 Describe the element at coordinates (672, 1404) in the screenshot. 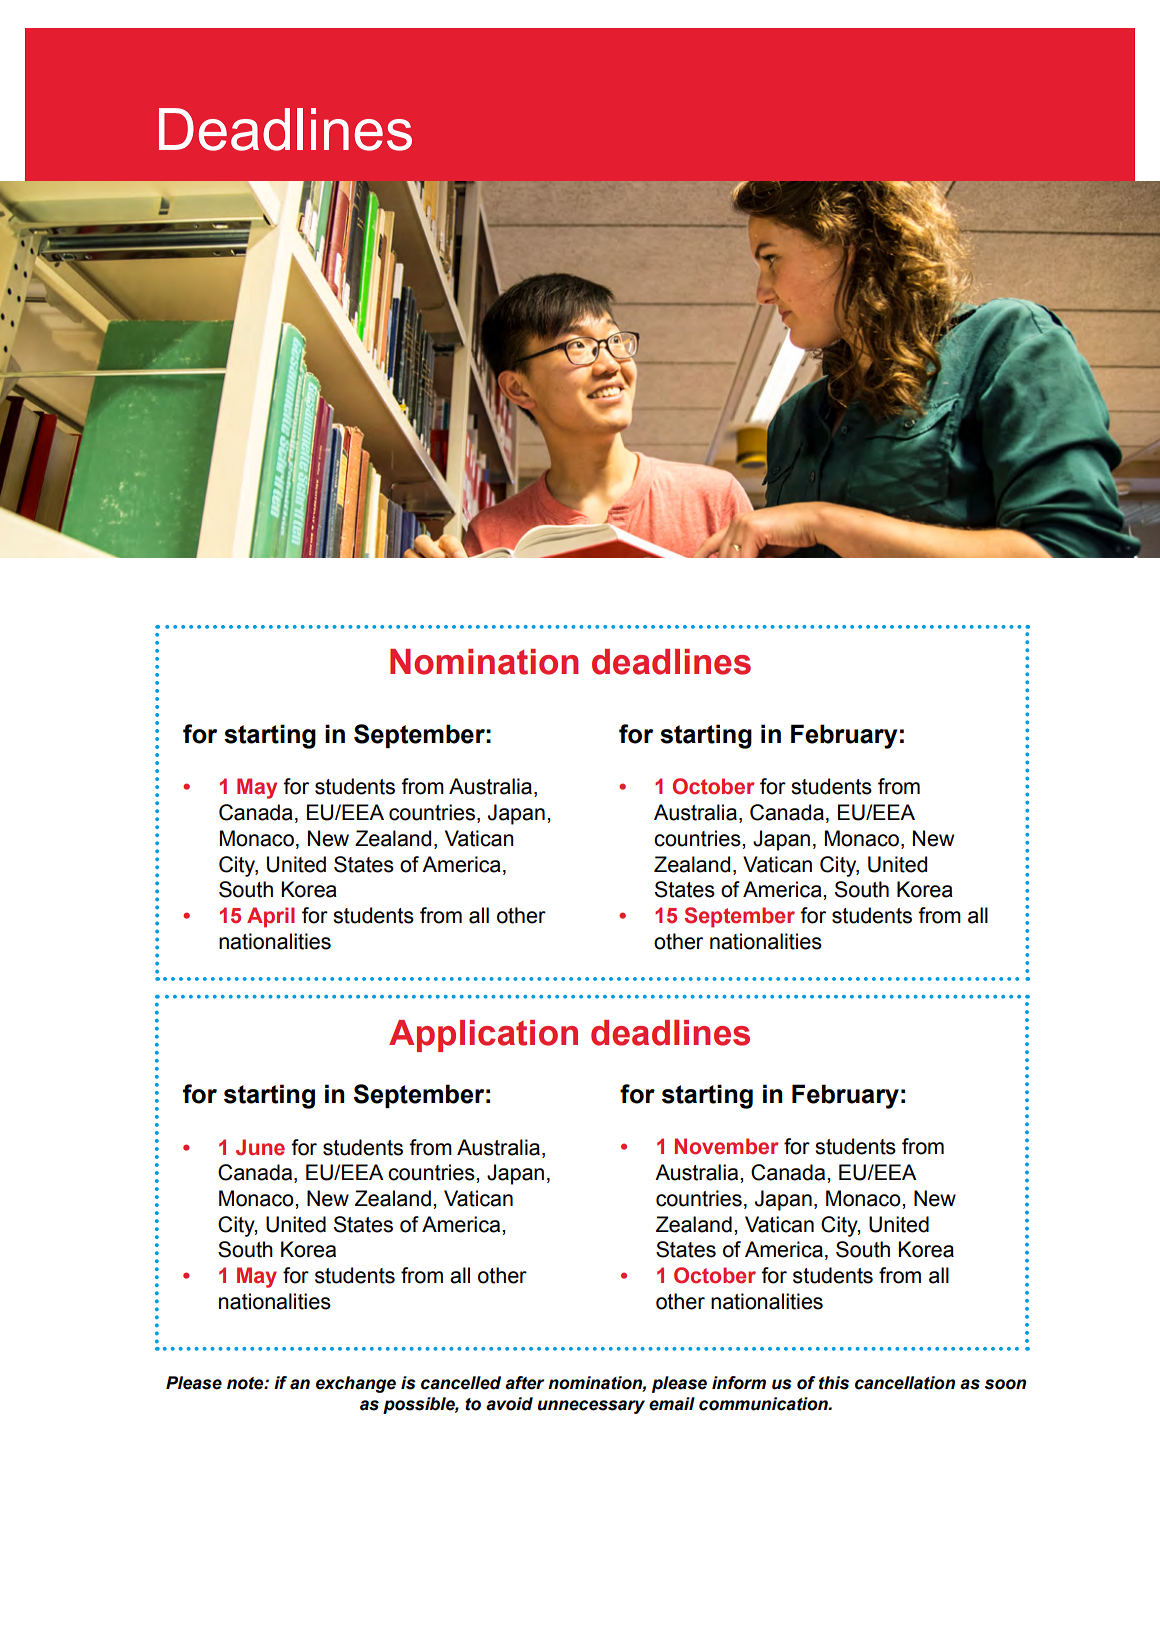

I see `email` at that location.
